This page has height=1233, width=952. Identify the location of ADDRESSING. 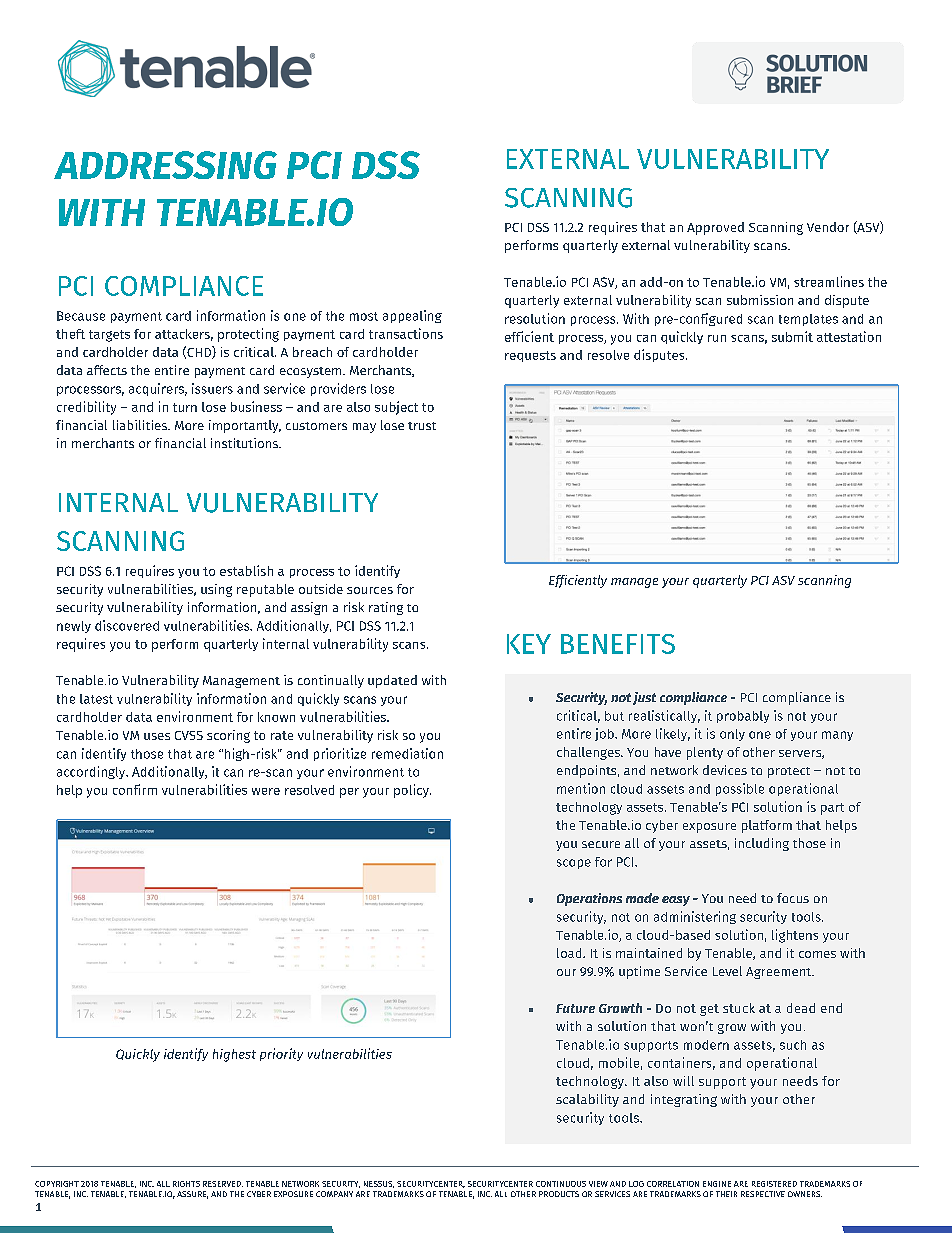
(165, 165).
